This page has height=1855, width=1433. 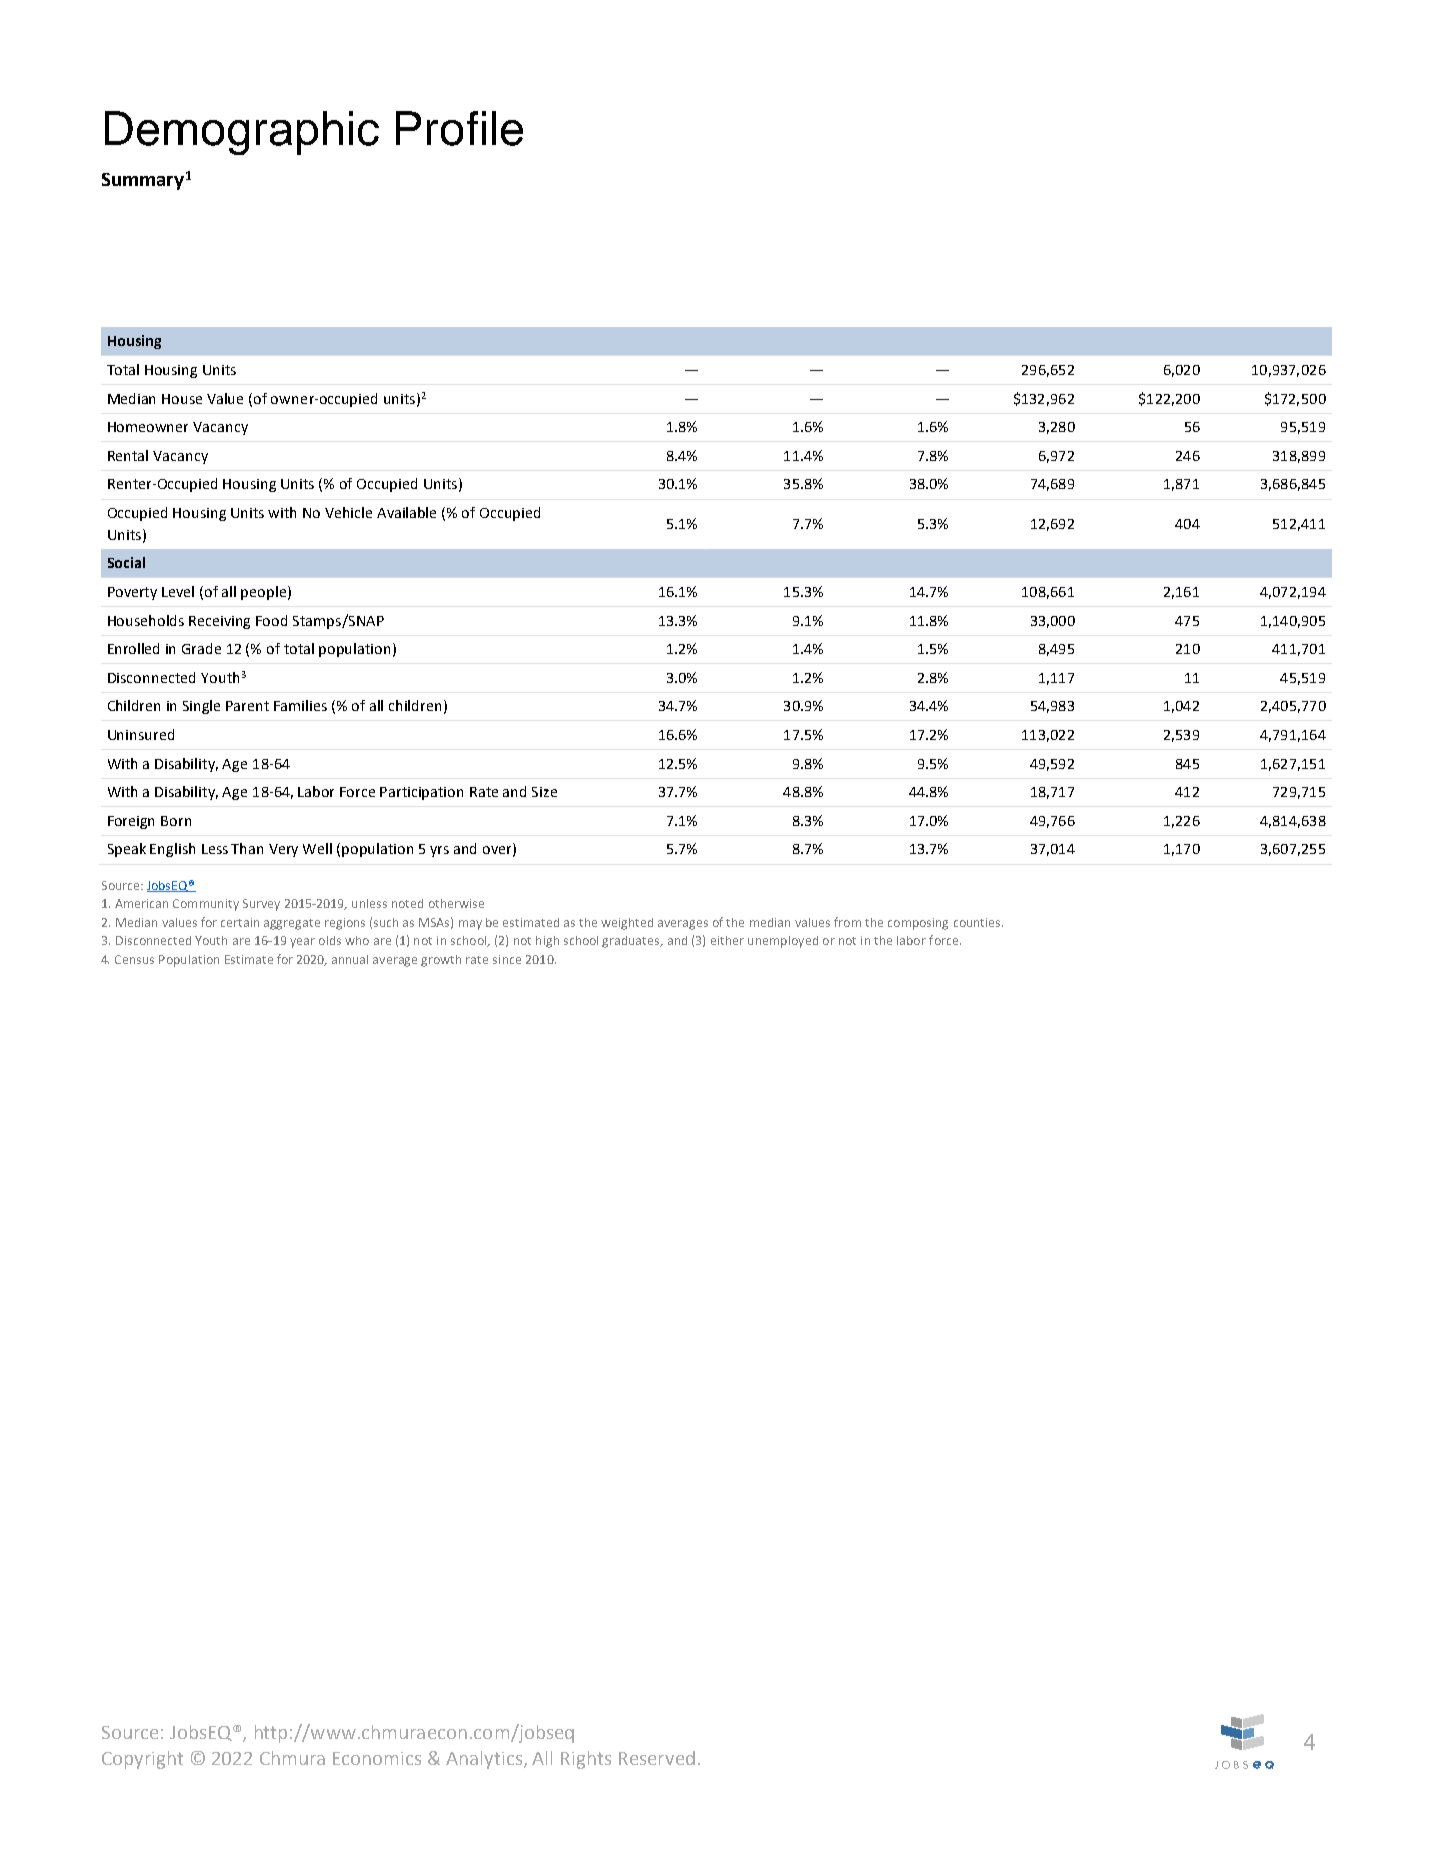 What do you see at coordinates (142, 1760) in the page?
I see `Copyright` at bounding box center [142, 1760].
